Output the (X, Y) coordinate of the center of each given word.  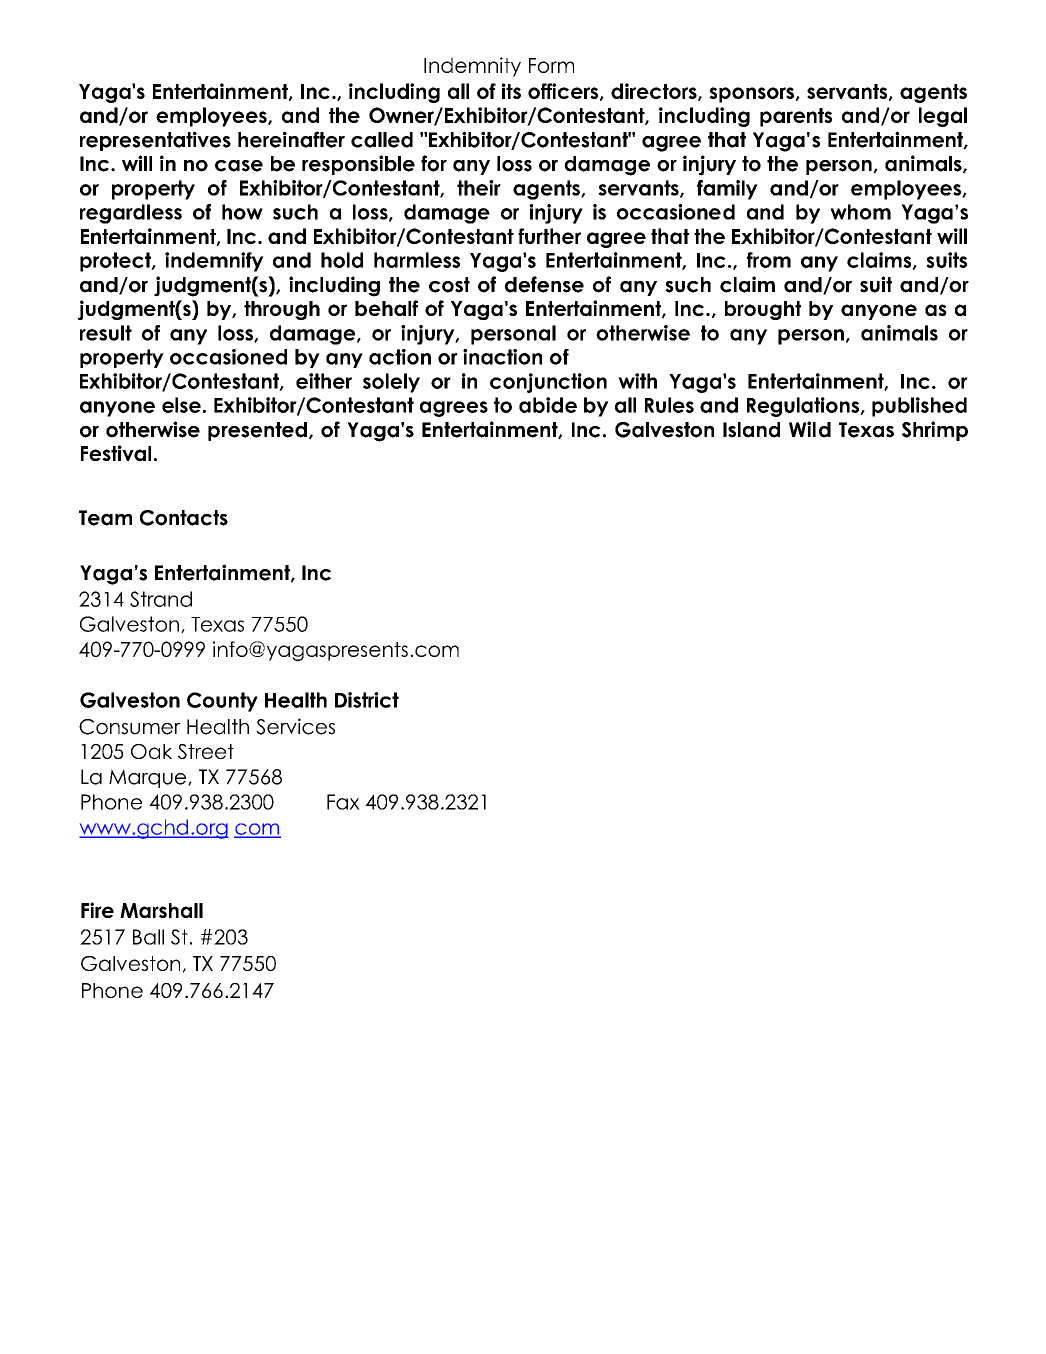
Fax (343, 802)
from (769, 260)
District (367, 700)
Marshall (161, 910)
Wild (810, 429)
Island (751, 430)
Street (206, 751)
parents (796, 117)
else (181, 405)
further (549, 236)
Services (295, 726)
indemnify (214, 262)
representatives (155, 141)
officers (564, 92)
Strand (161, 599)
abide (548, 405)
